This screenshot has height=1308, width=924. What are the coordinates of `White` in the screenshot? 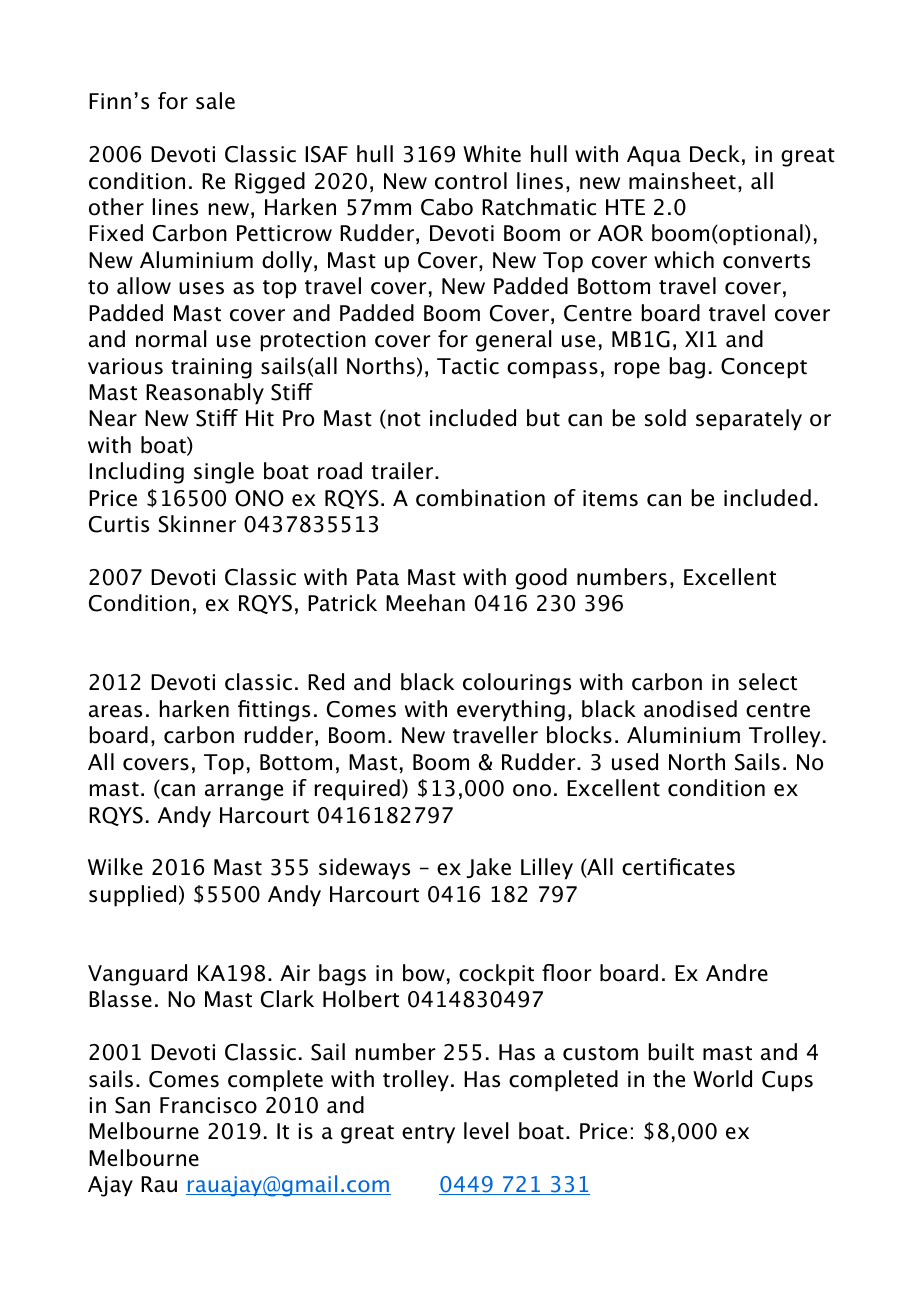 It's located at (492, 154).
